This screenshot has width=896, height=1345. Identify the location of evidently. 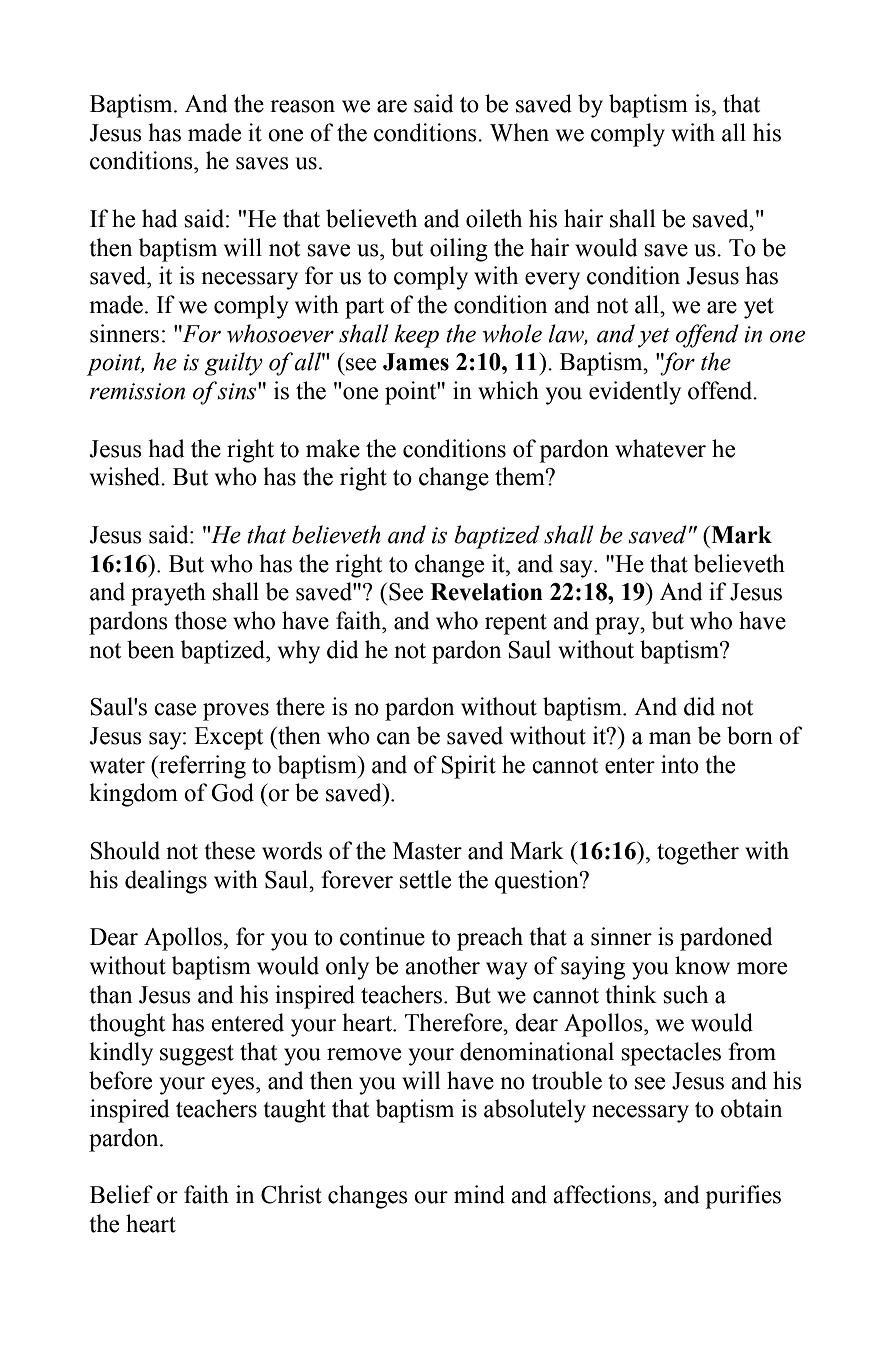
(635, 393).
